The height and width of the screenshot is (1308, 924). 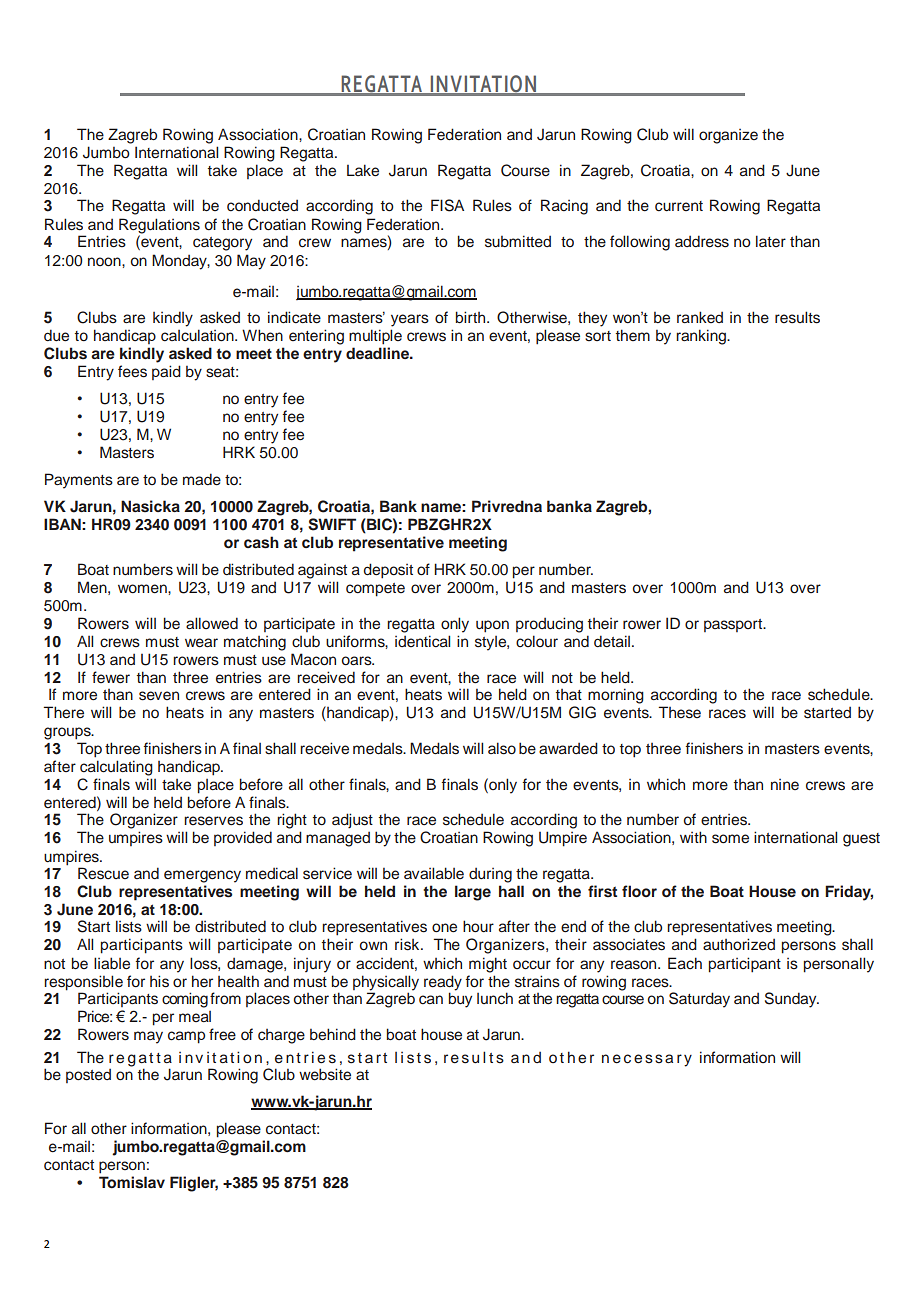 What do you see at coordinates (143, 589) in the screenshot?
I see `women` at bounding box center [143, 589].
